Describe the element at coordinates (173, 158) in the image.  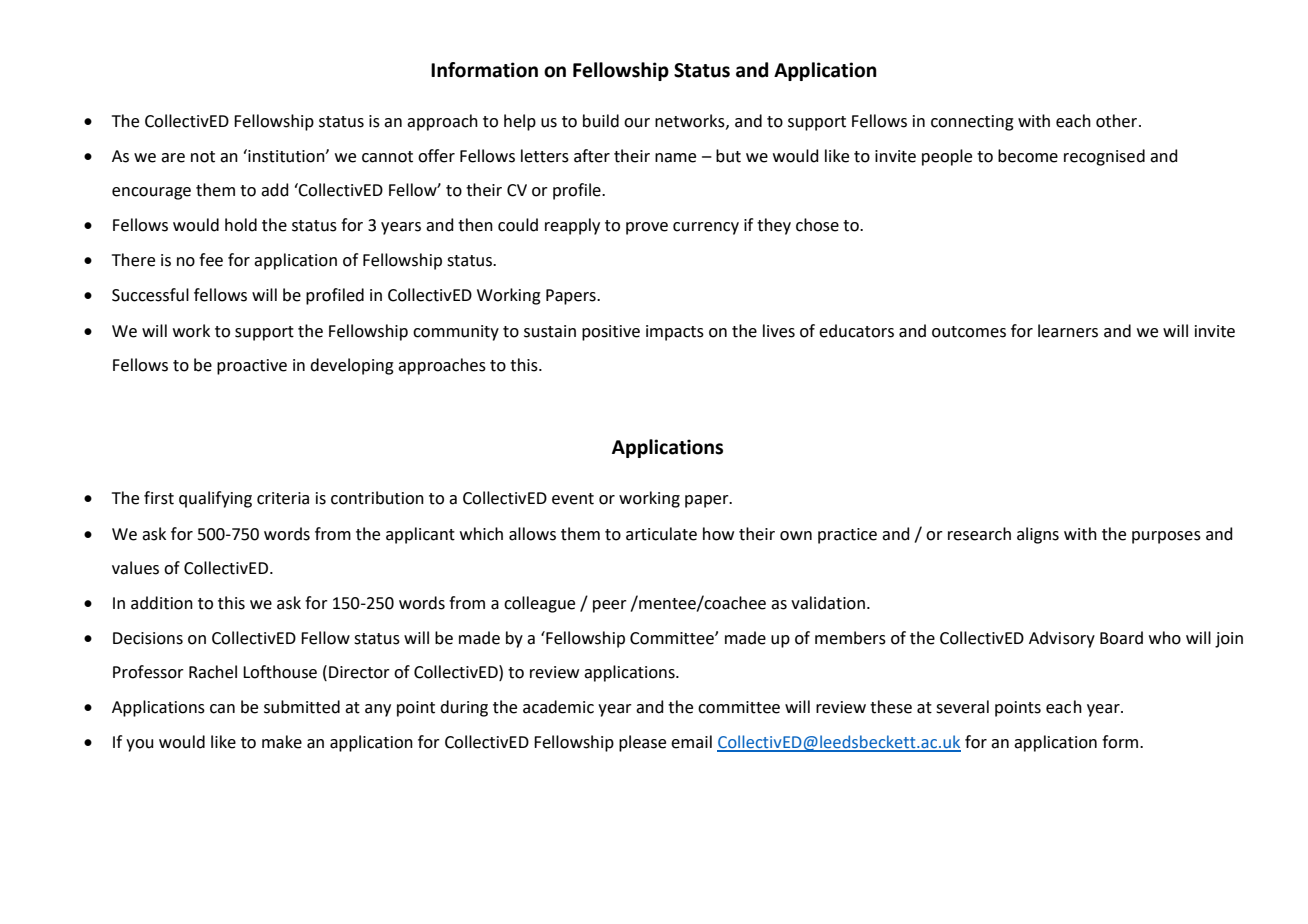
I see `are` at that location.
